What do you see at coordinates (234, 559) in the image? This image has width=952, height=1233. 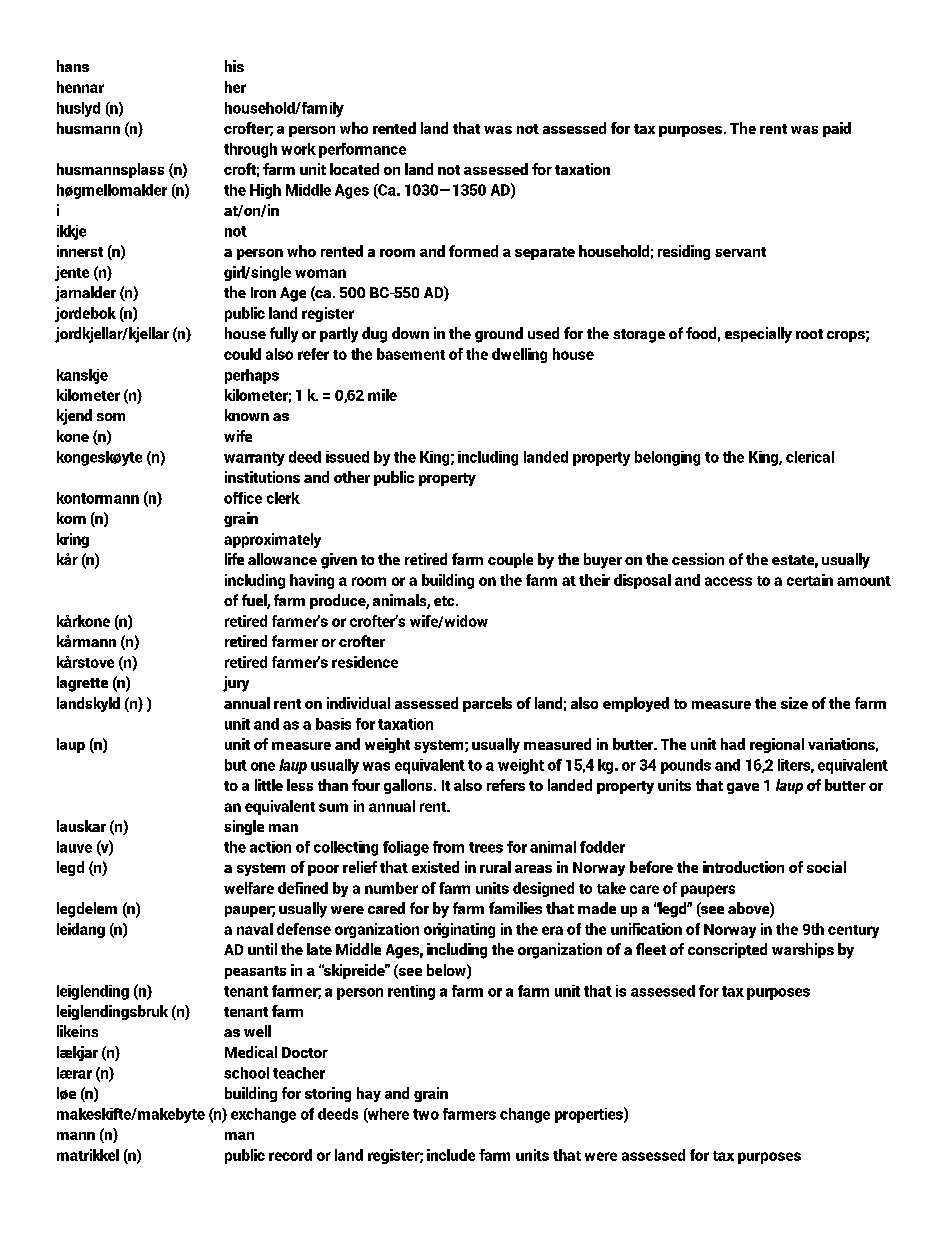 I see `life` at bounding box center [234, 559].
